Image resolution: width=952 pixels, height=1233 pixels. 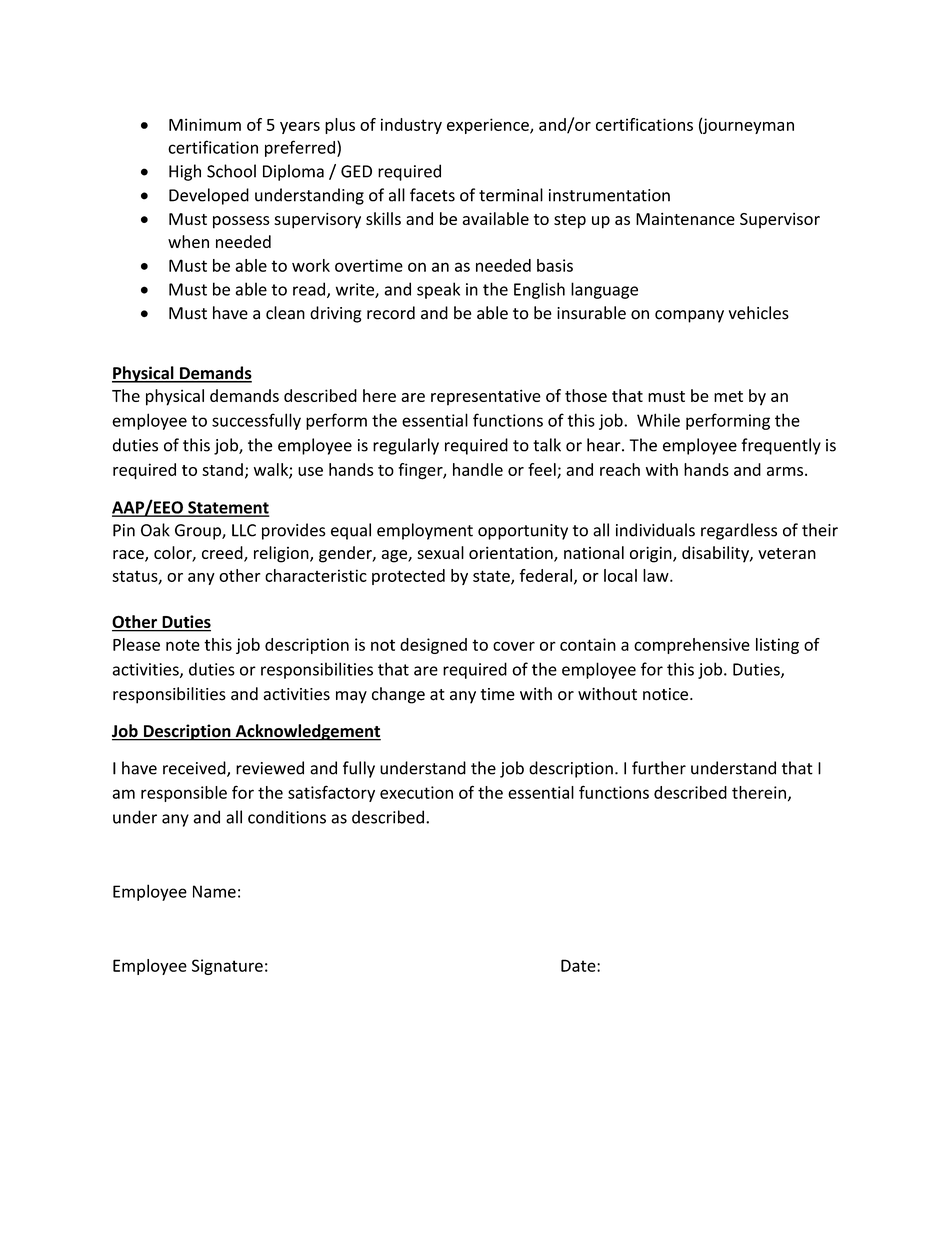 I want to click on use, so click(x=310, y=471).
